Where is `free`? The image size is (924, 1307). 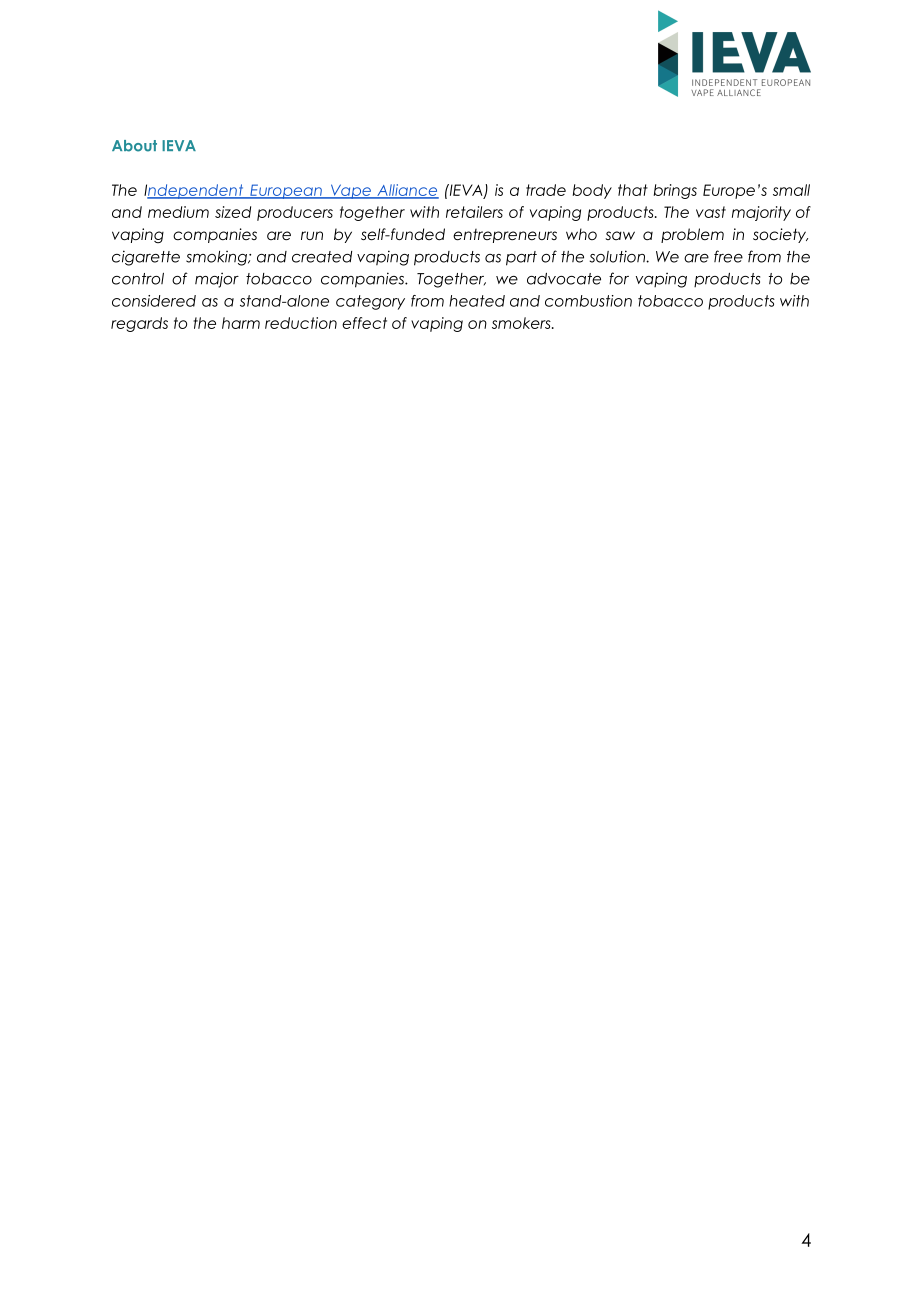
free is located at coordinates (728, 256).
